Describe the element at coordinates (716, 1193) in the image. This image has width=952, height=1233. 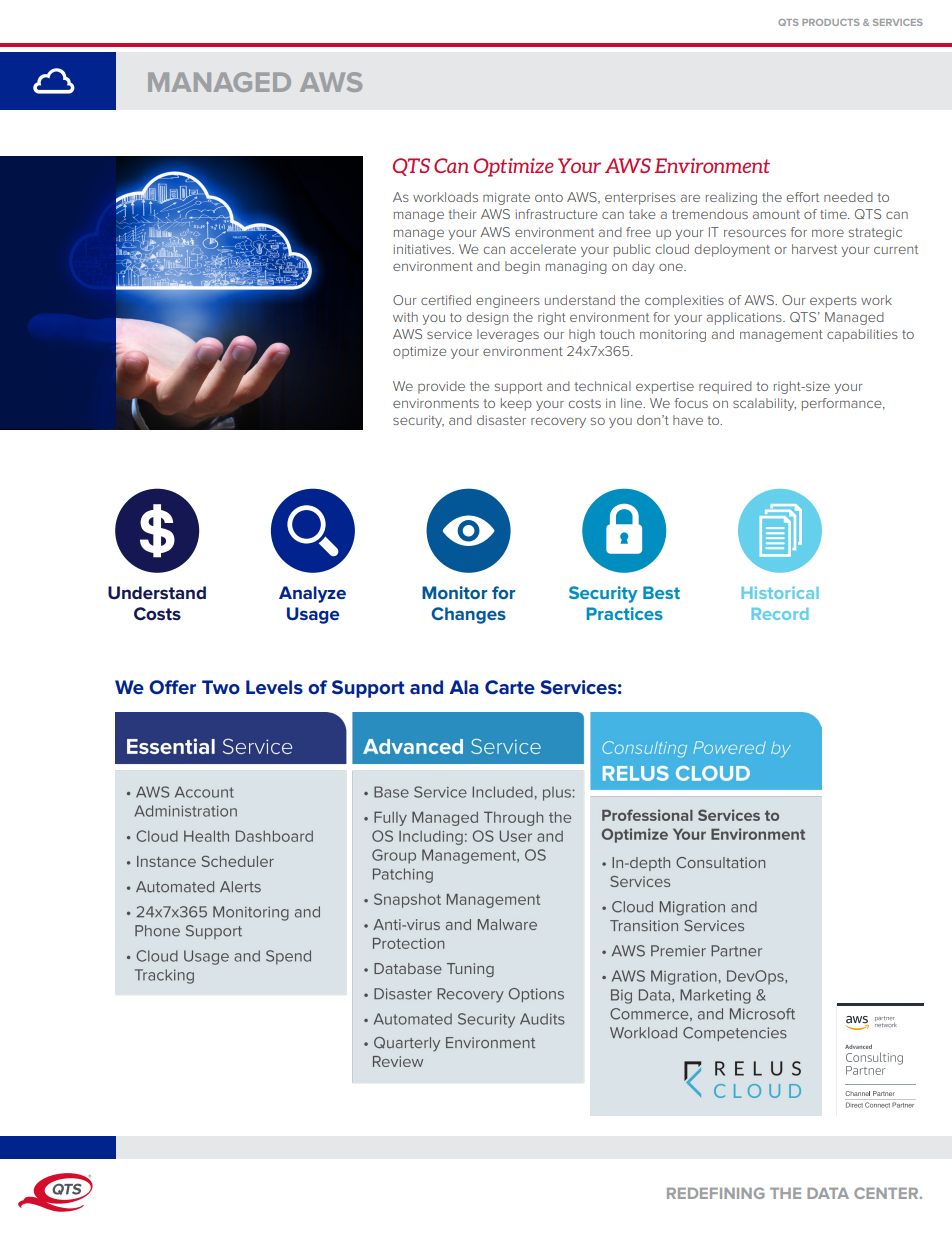
I see `REDEFINING` at that location.
